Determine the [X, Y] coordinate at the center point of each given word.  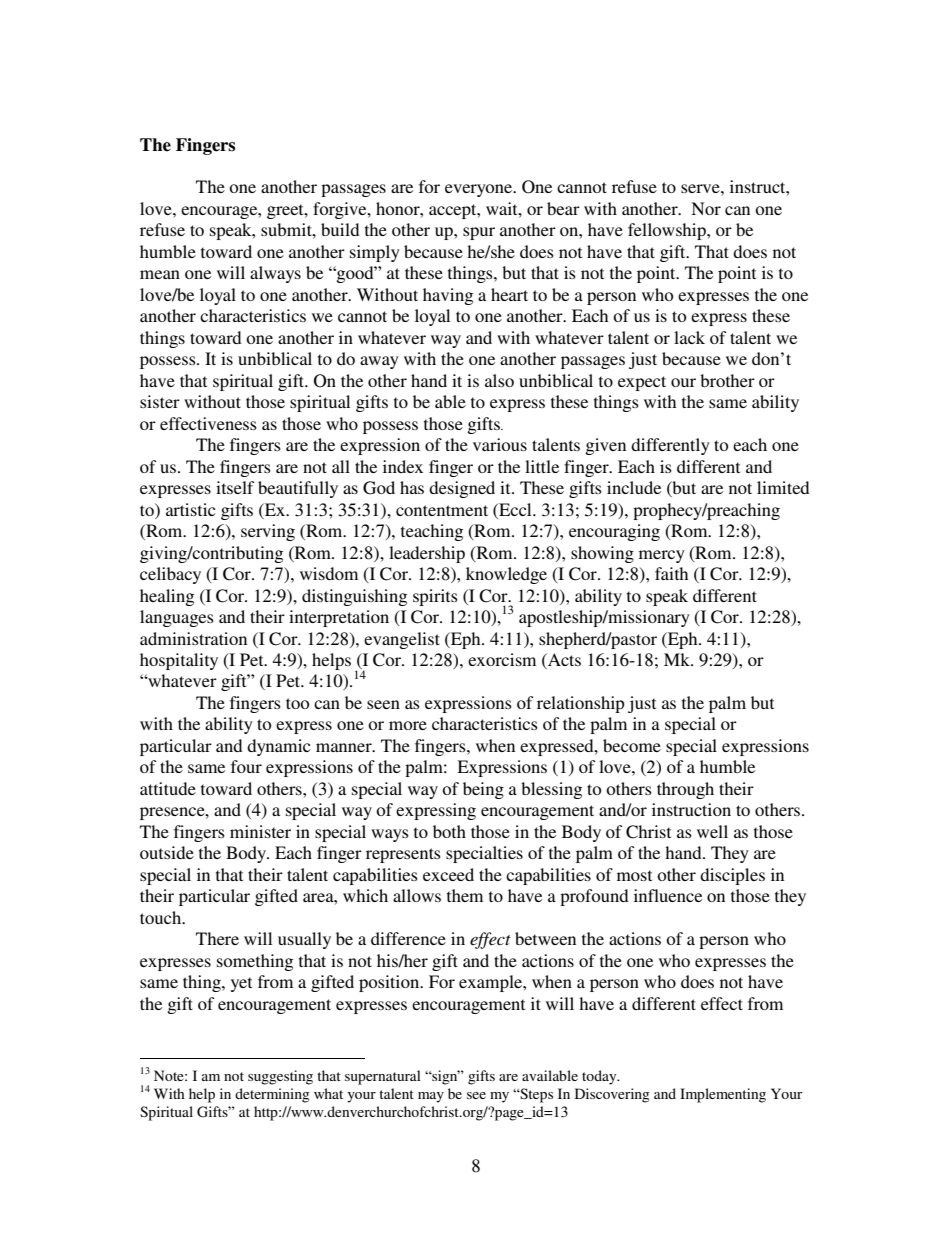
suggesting [280, 1077]
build [340, 229]
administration [193, 638]
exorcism [502, 659]
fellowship [668, 231]
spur [479, 233]
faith [671, 573]
